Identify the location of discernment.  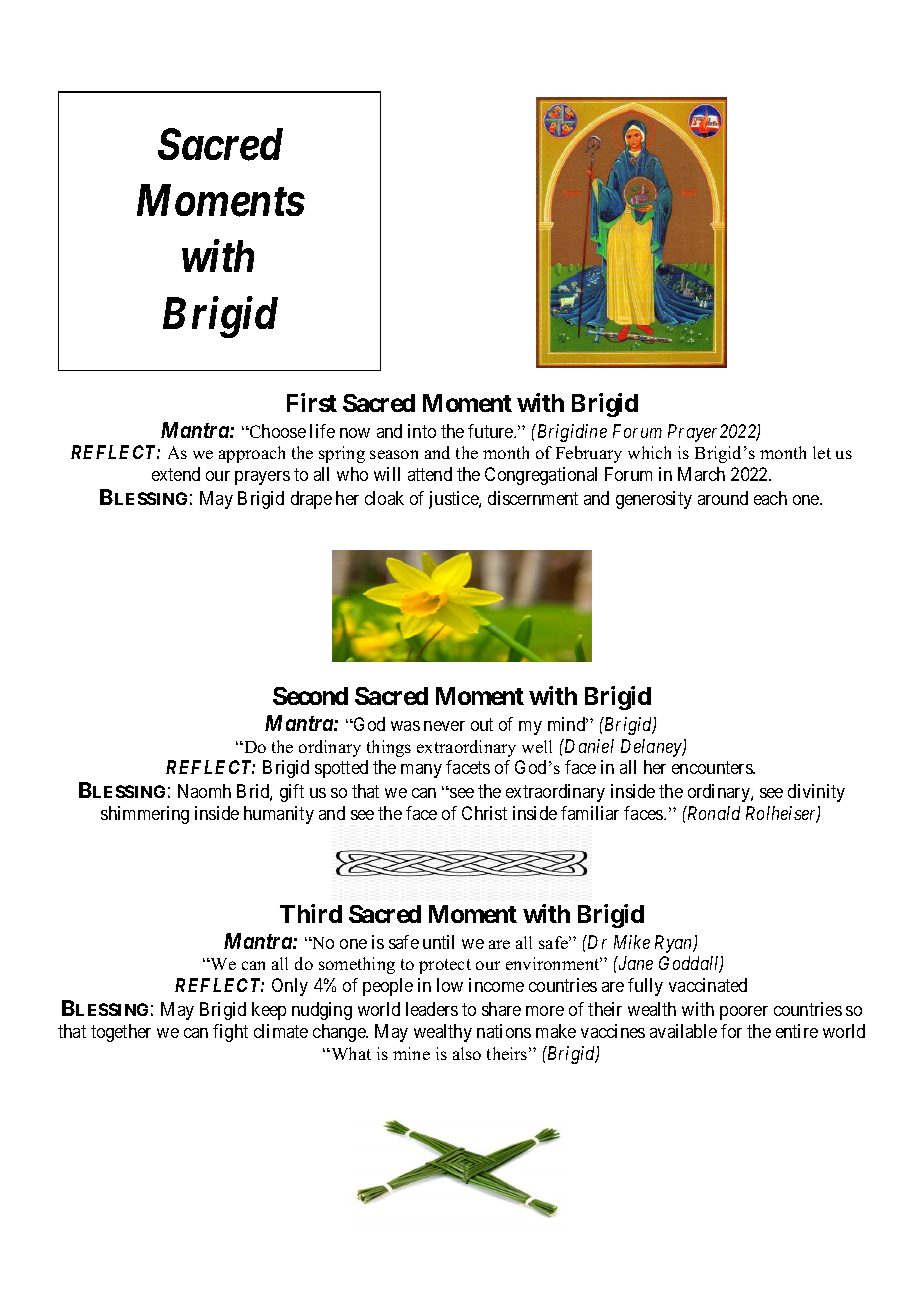
(533, 498).
